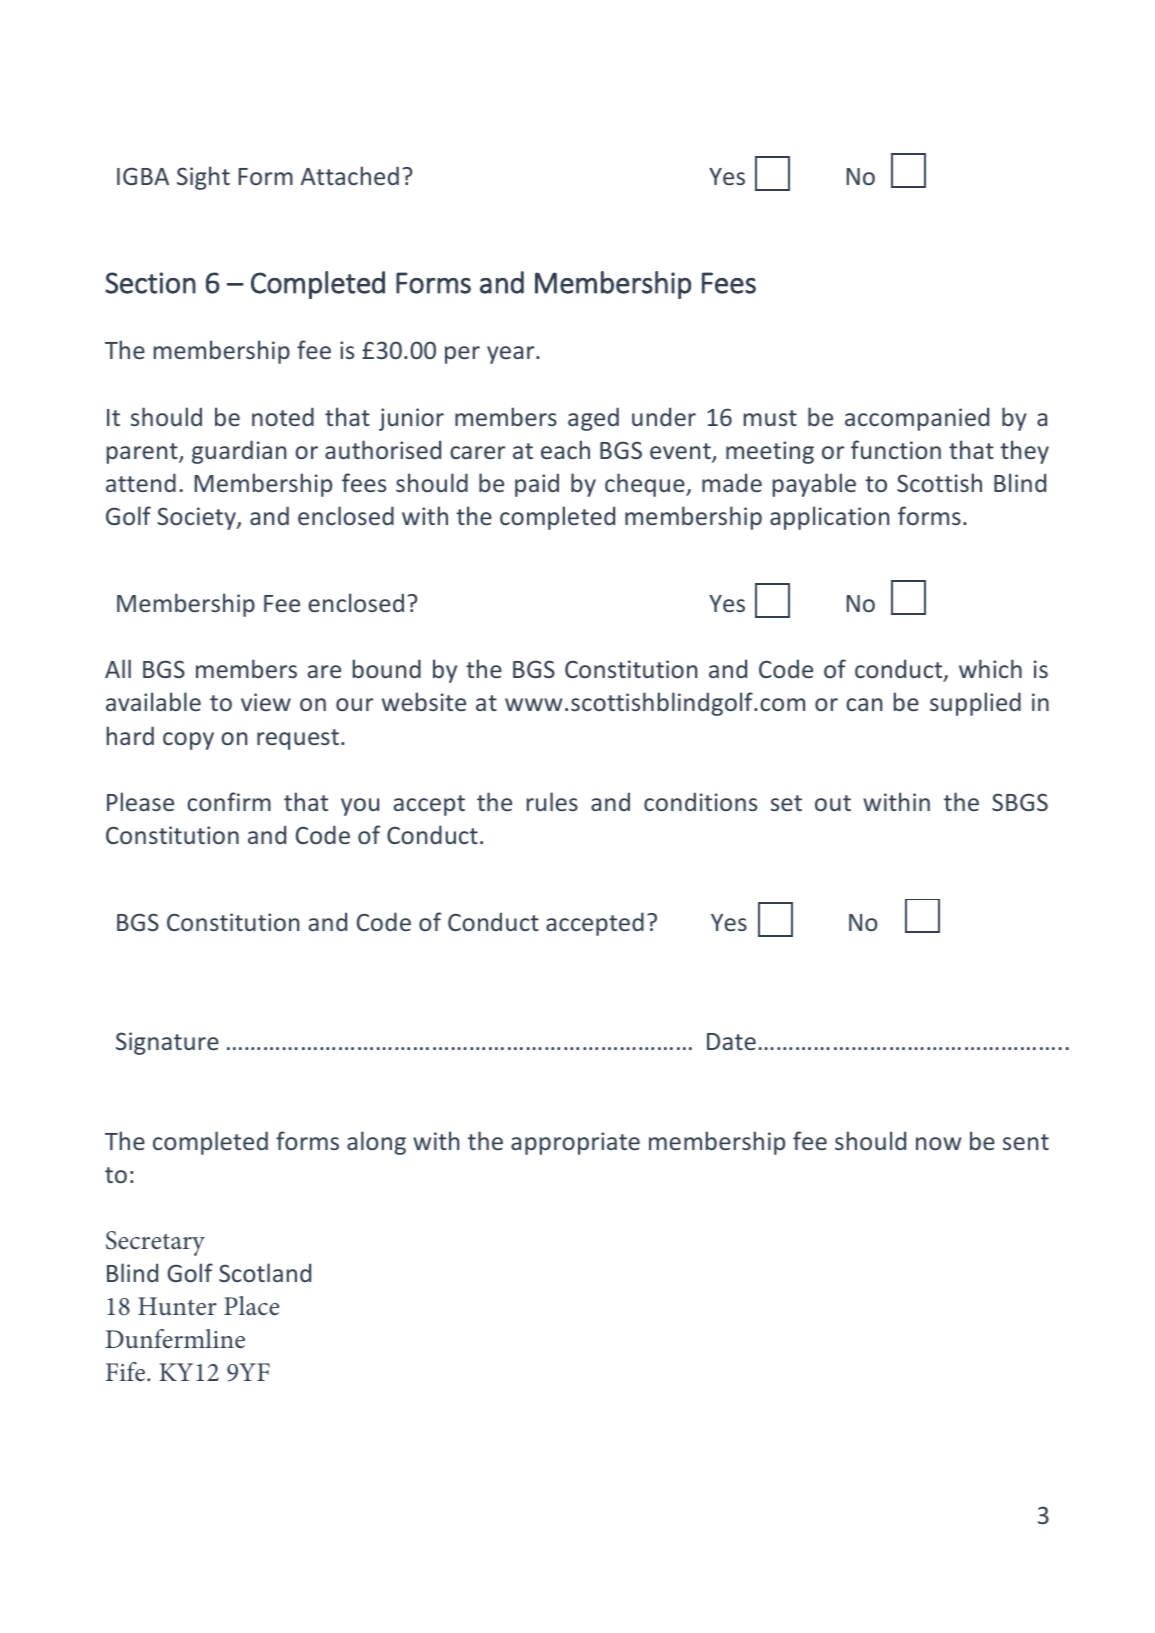 Image resolution: width=1155 pixels, height=1633 pixels. I want to click on application, so click(829, 518).
